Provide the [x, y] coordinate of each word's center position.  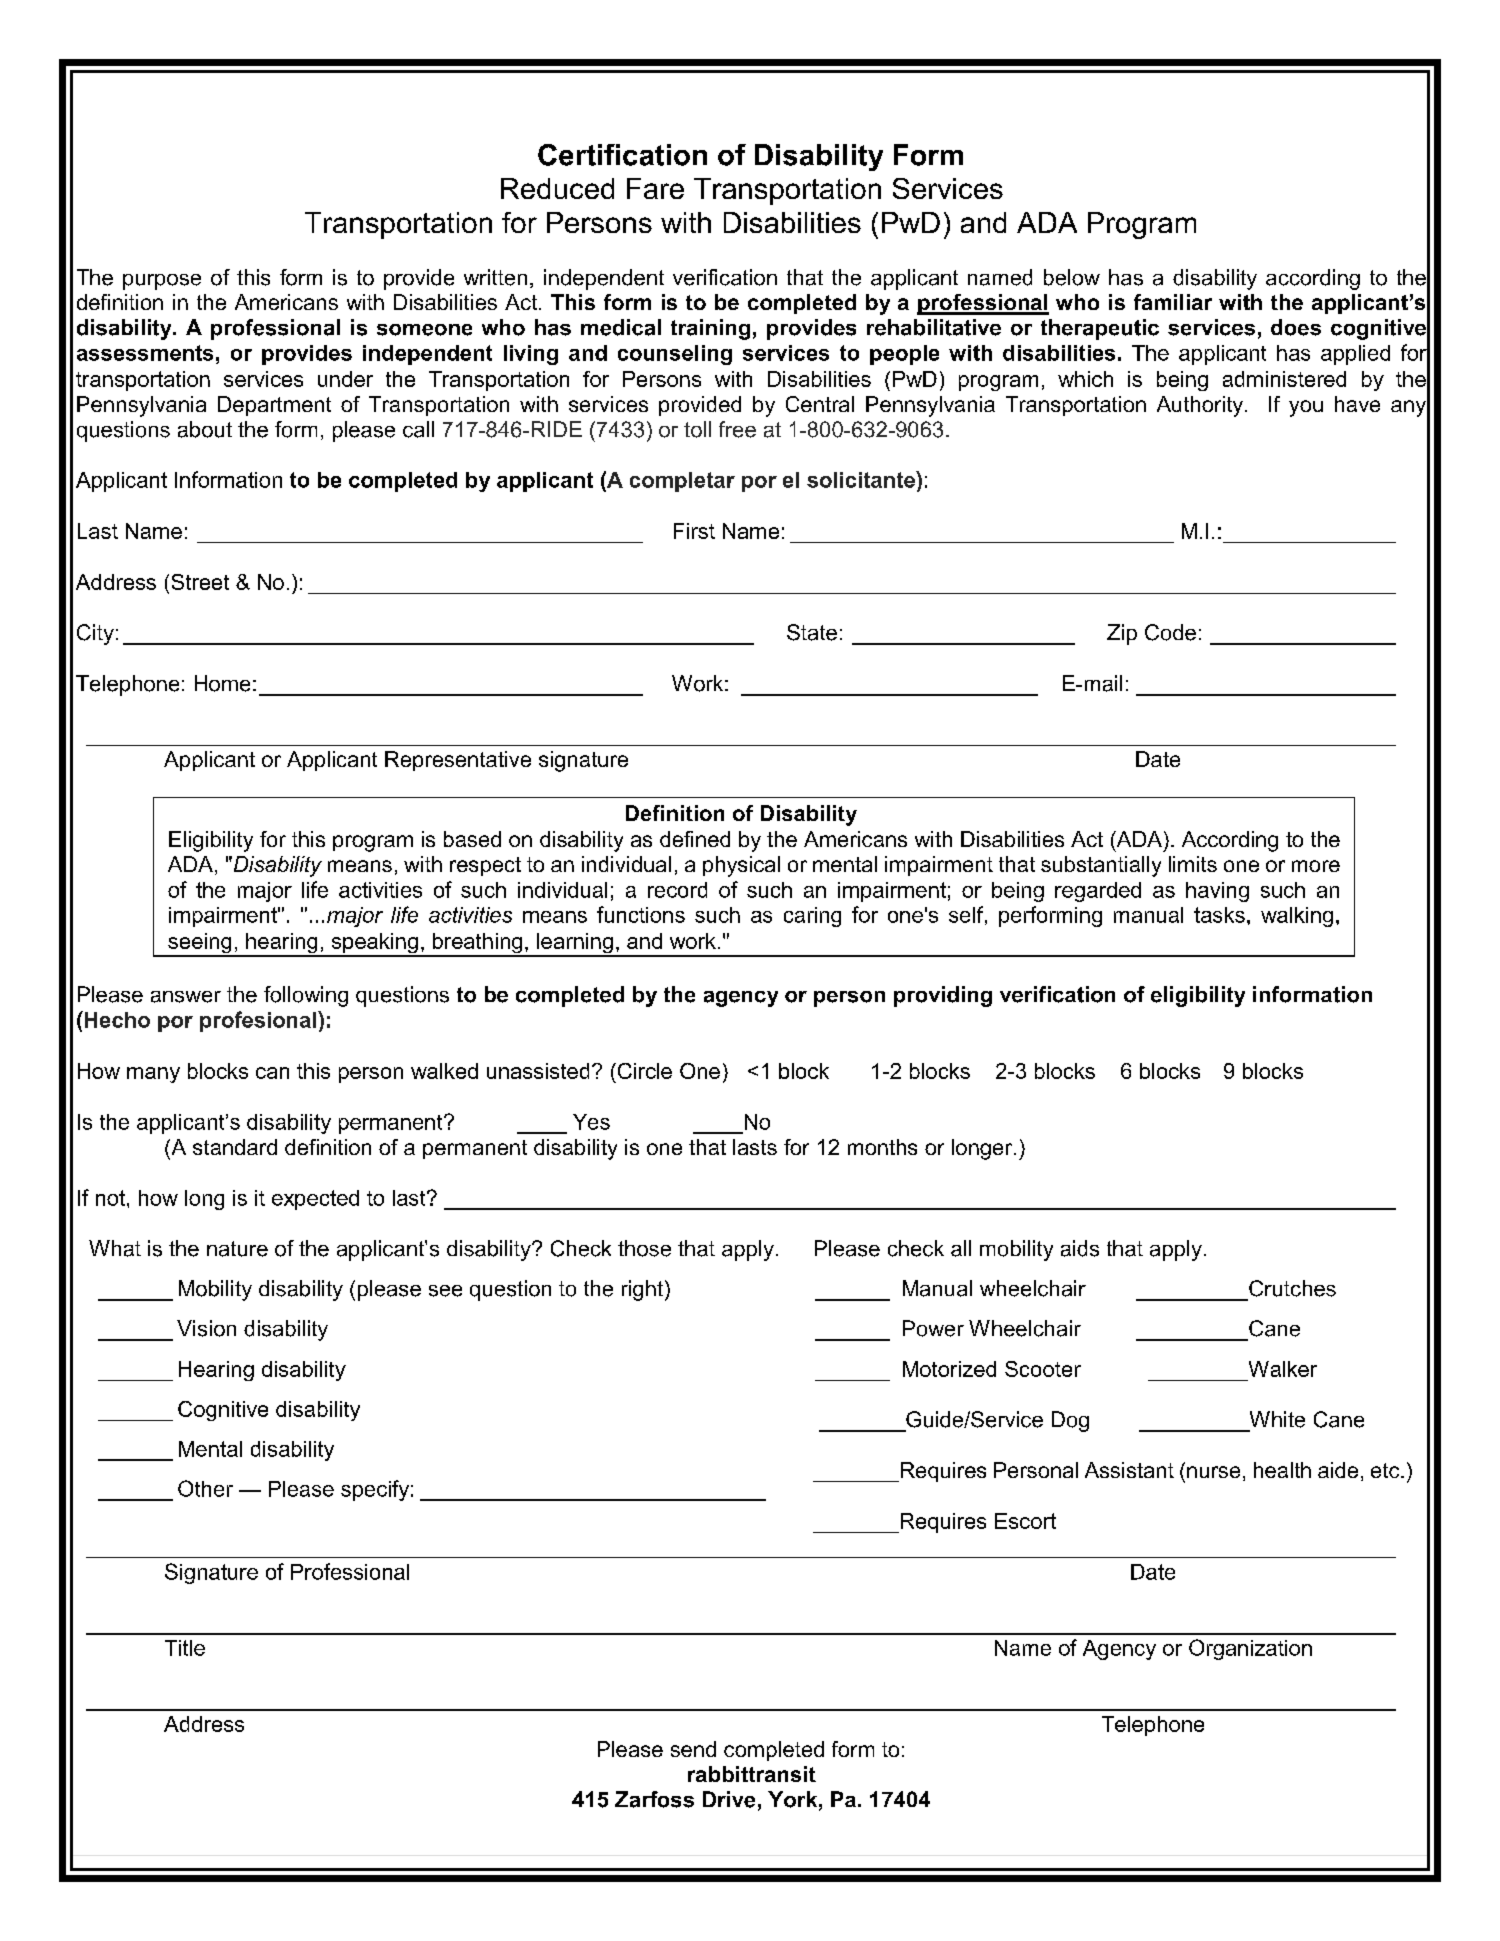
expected [315, 1200]
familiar [1173, 302]
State [812, 632]
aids [1080, 1248]
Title [185, 1648]
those [644, 1248]
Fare [655, 188]
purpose [162, 282]
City [95, 634]
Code [1170, 632]
